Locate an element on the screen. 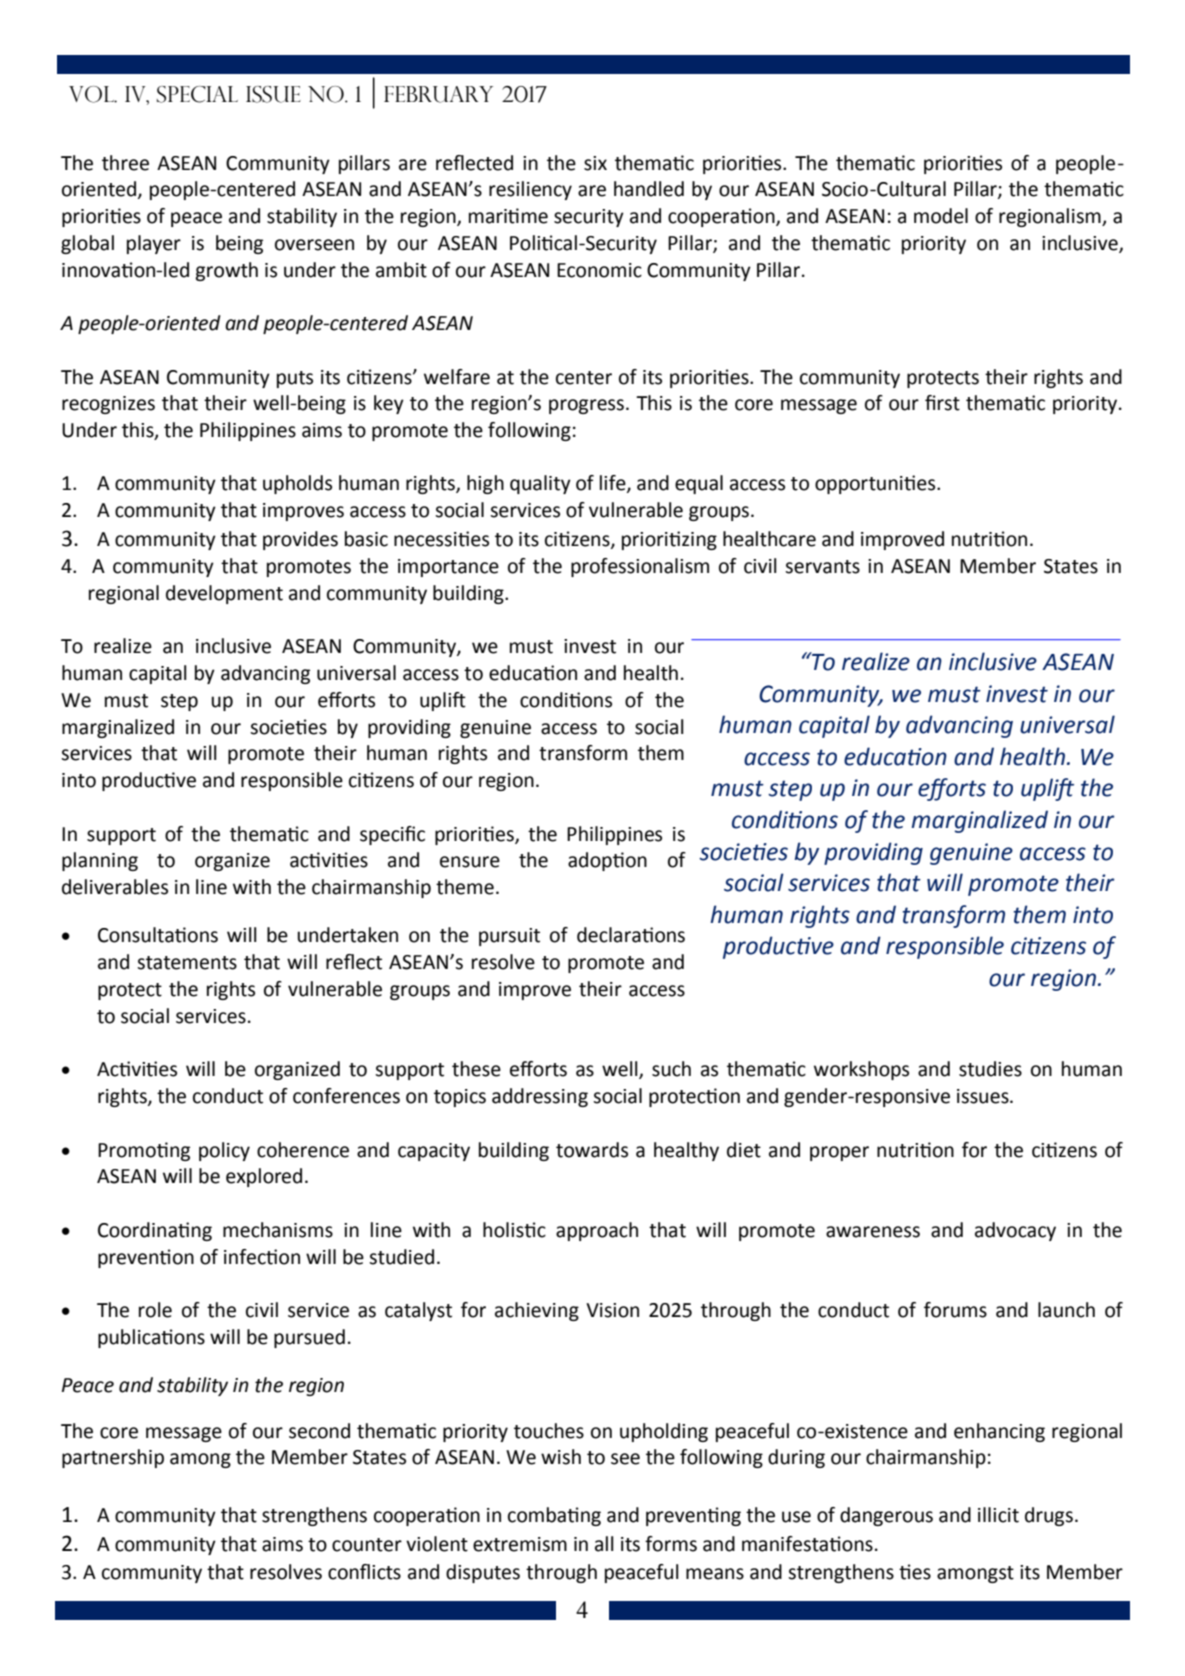  studies is located at coordinates (990, 1069).
